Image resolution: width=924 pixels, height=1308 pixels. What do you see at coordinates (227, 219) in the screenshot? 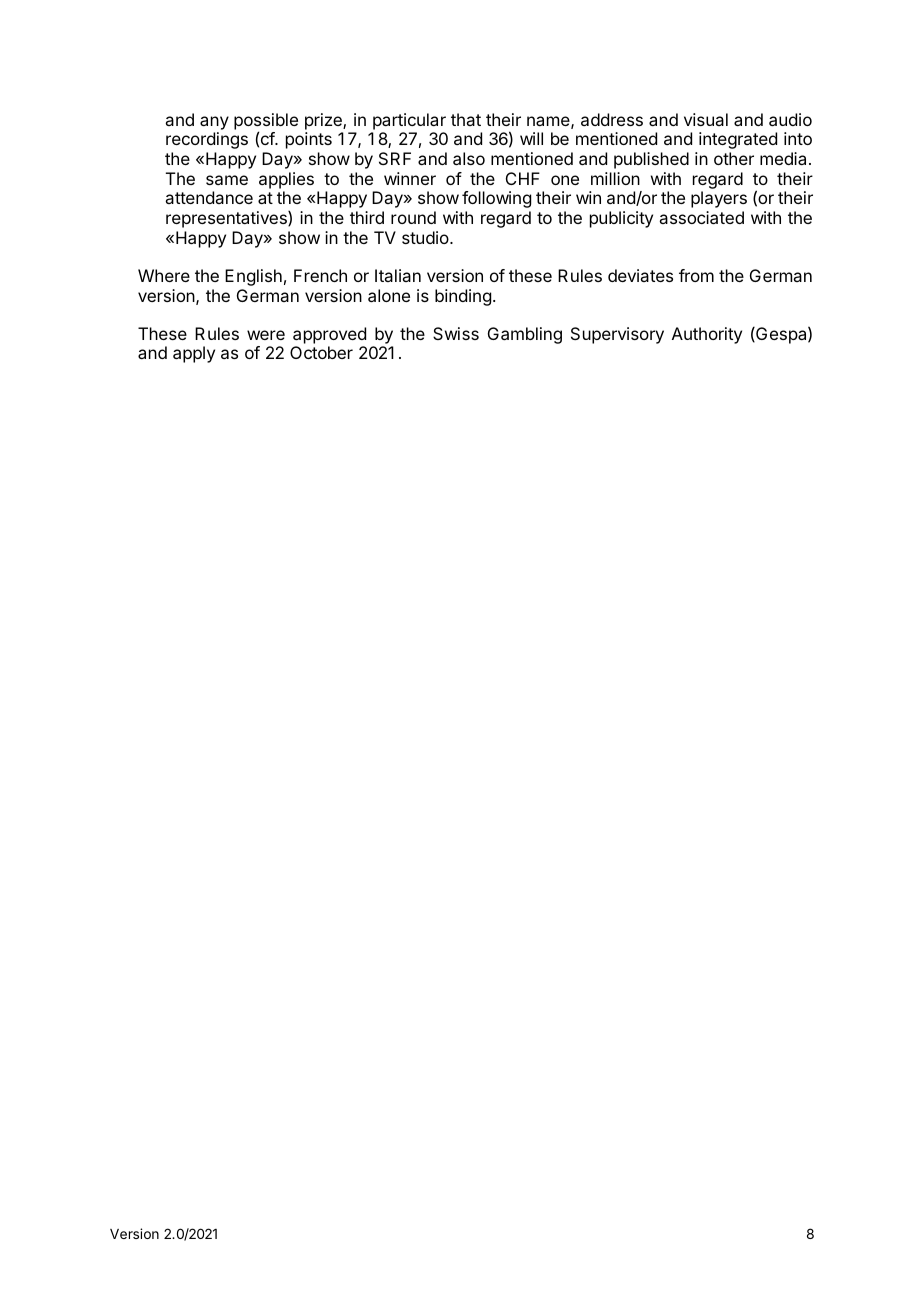
I see `representatives` at bounding box center [227, 219].
